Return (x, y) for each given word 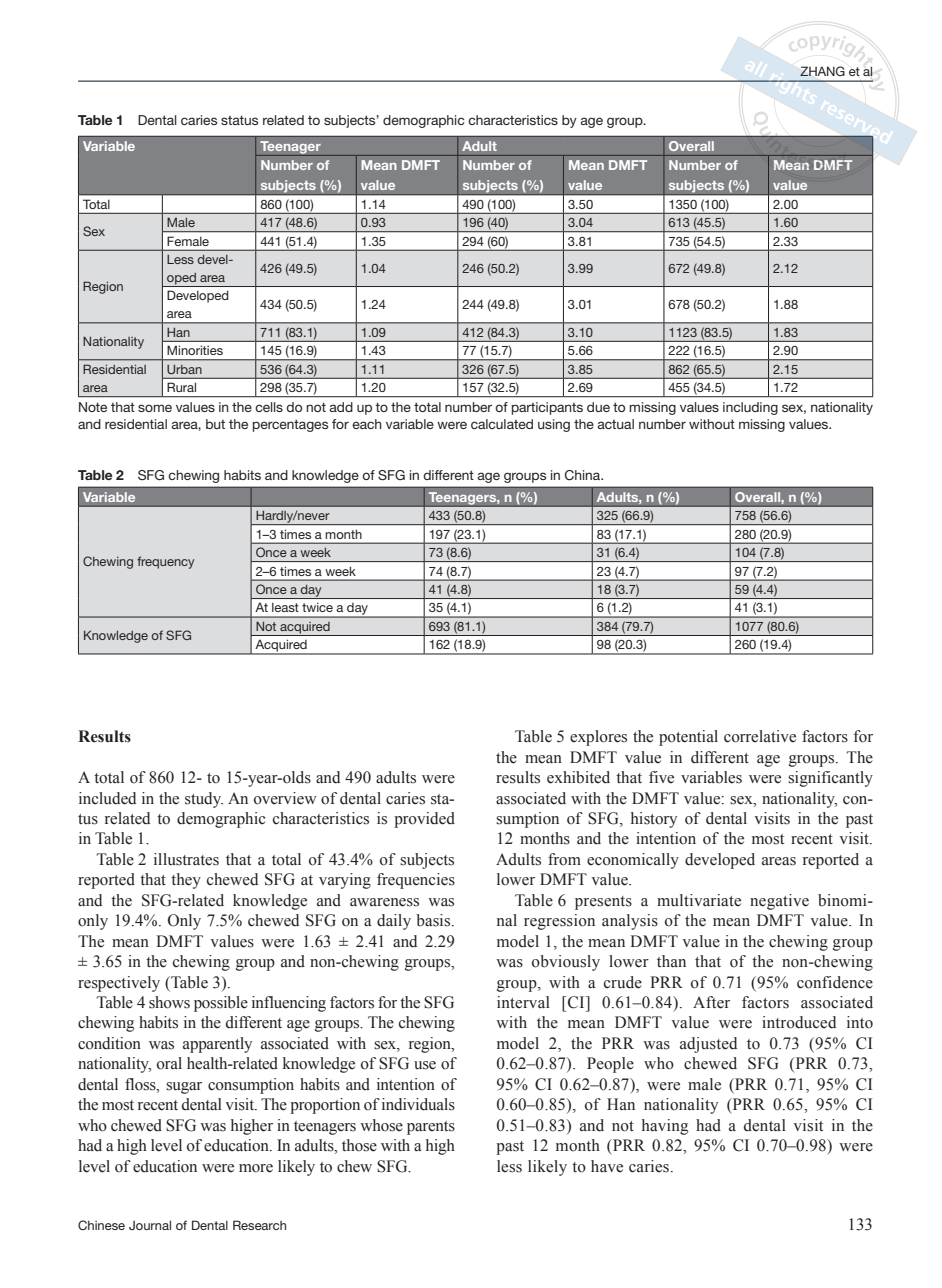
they (186, 881)
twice (317, 607)
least (285, 607)
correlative (760, 736)
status (239, 120)
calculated (502, 424)
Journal (150, 1225)
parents (431, 1128)
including (750, 408)
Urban (184, 369)
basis (434, 920)
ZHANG (822, 71)
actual (615, 424)
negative (779, 902)
